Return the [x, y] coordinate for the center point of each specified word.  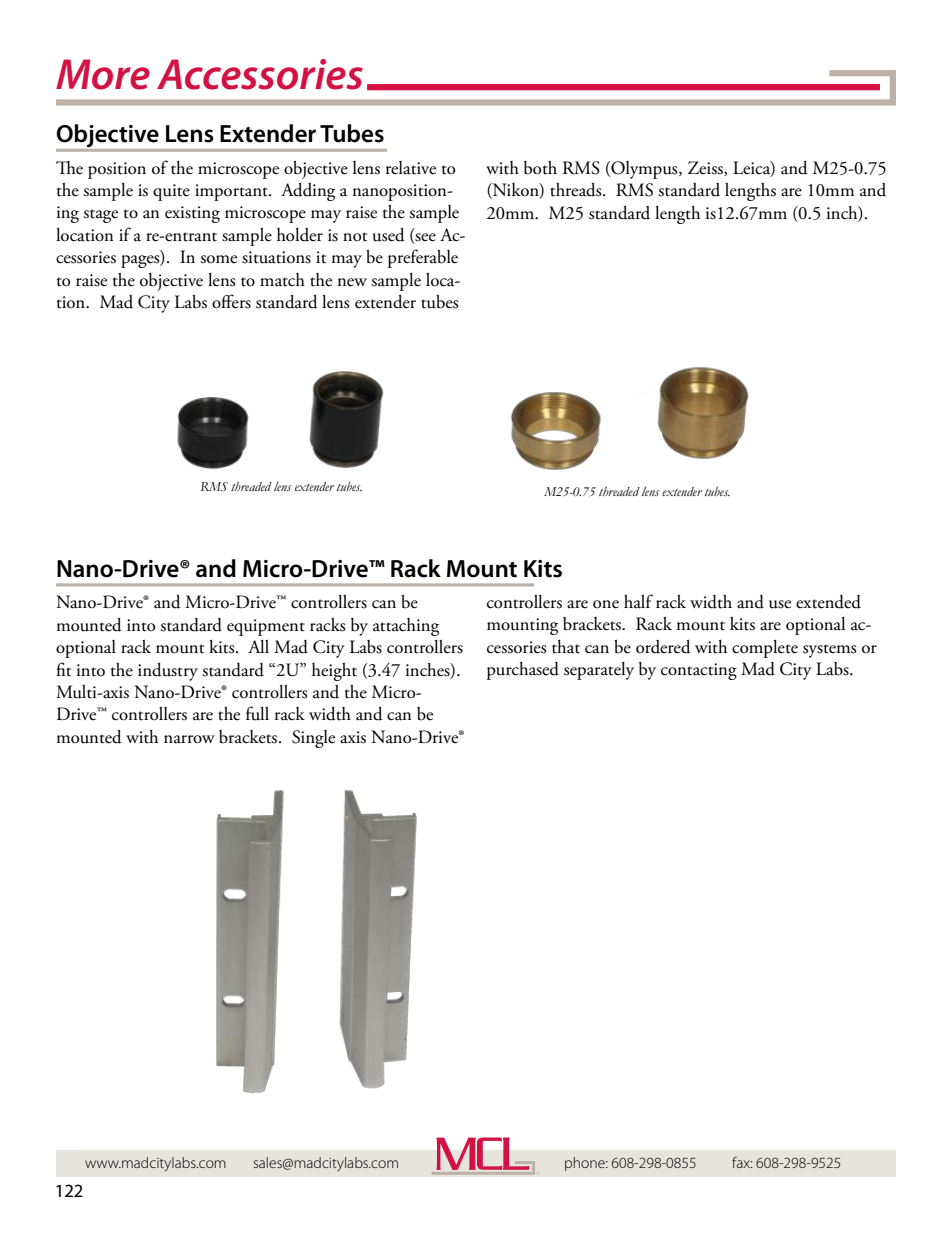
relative [411, 168]
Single [313, 739]
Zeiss [706, 168]
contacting [699, 671]
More [103, 74]
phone [586, 1164]
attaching [406, 627]
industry [168, 672]
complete [765, 649]
